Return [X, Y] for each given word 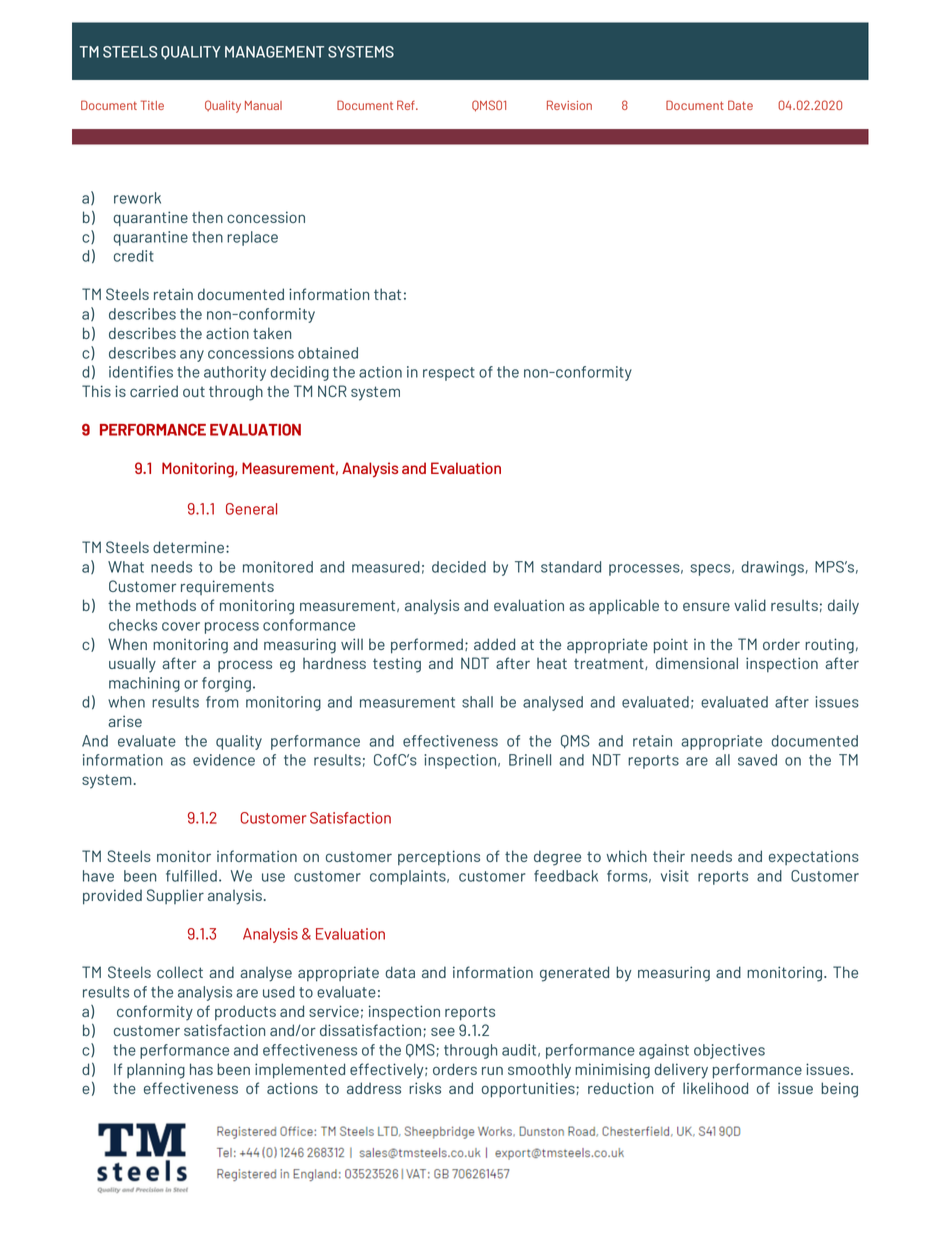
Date [740, 105]
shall [477, 702]
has [201, 1069]
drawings [773, 568]
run [492, 1070]
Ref [407, 105]
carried [154, 391]
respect [449, 374]
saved [757, 760]
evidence [224, 760]
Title [152, 105]
